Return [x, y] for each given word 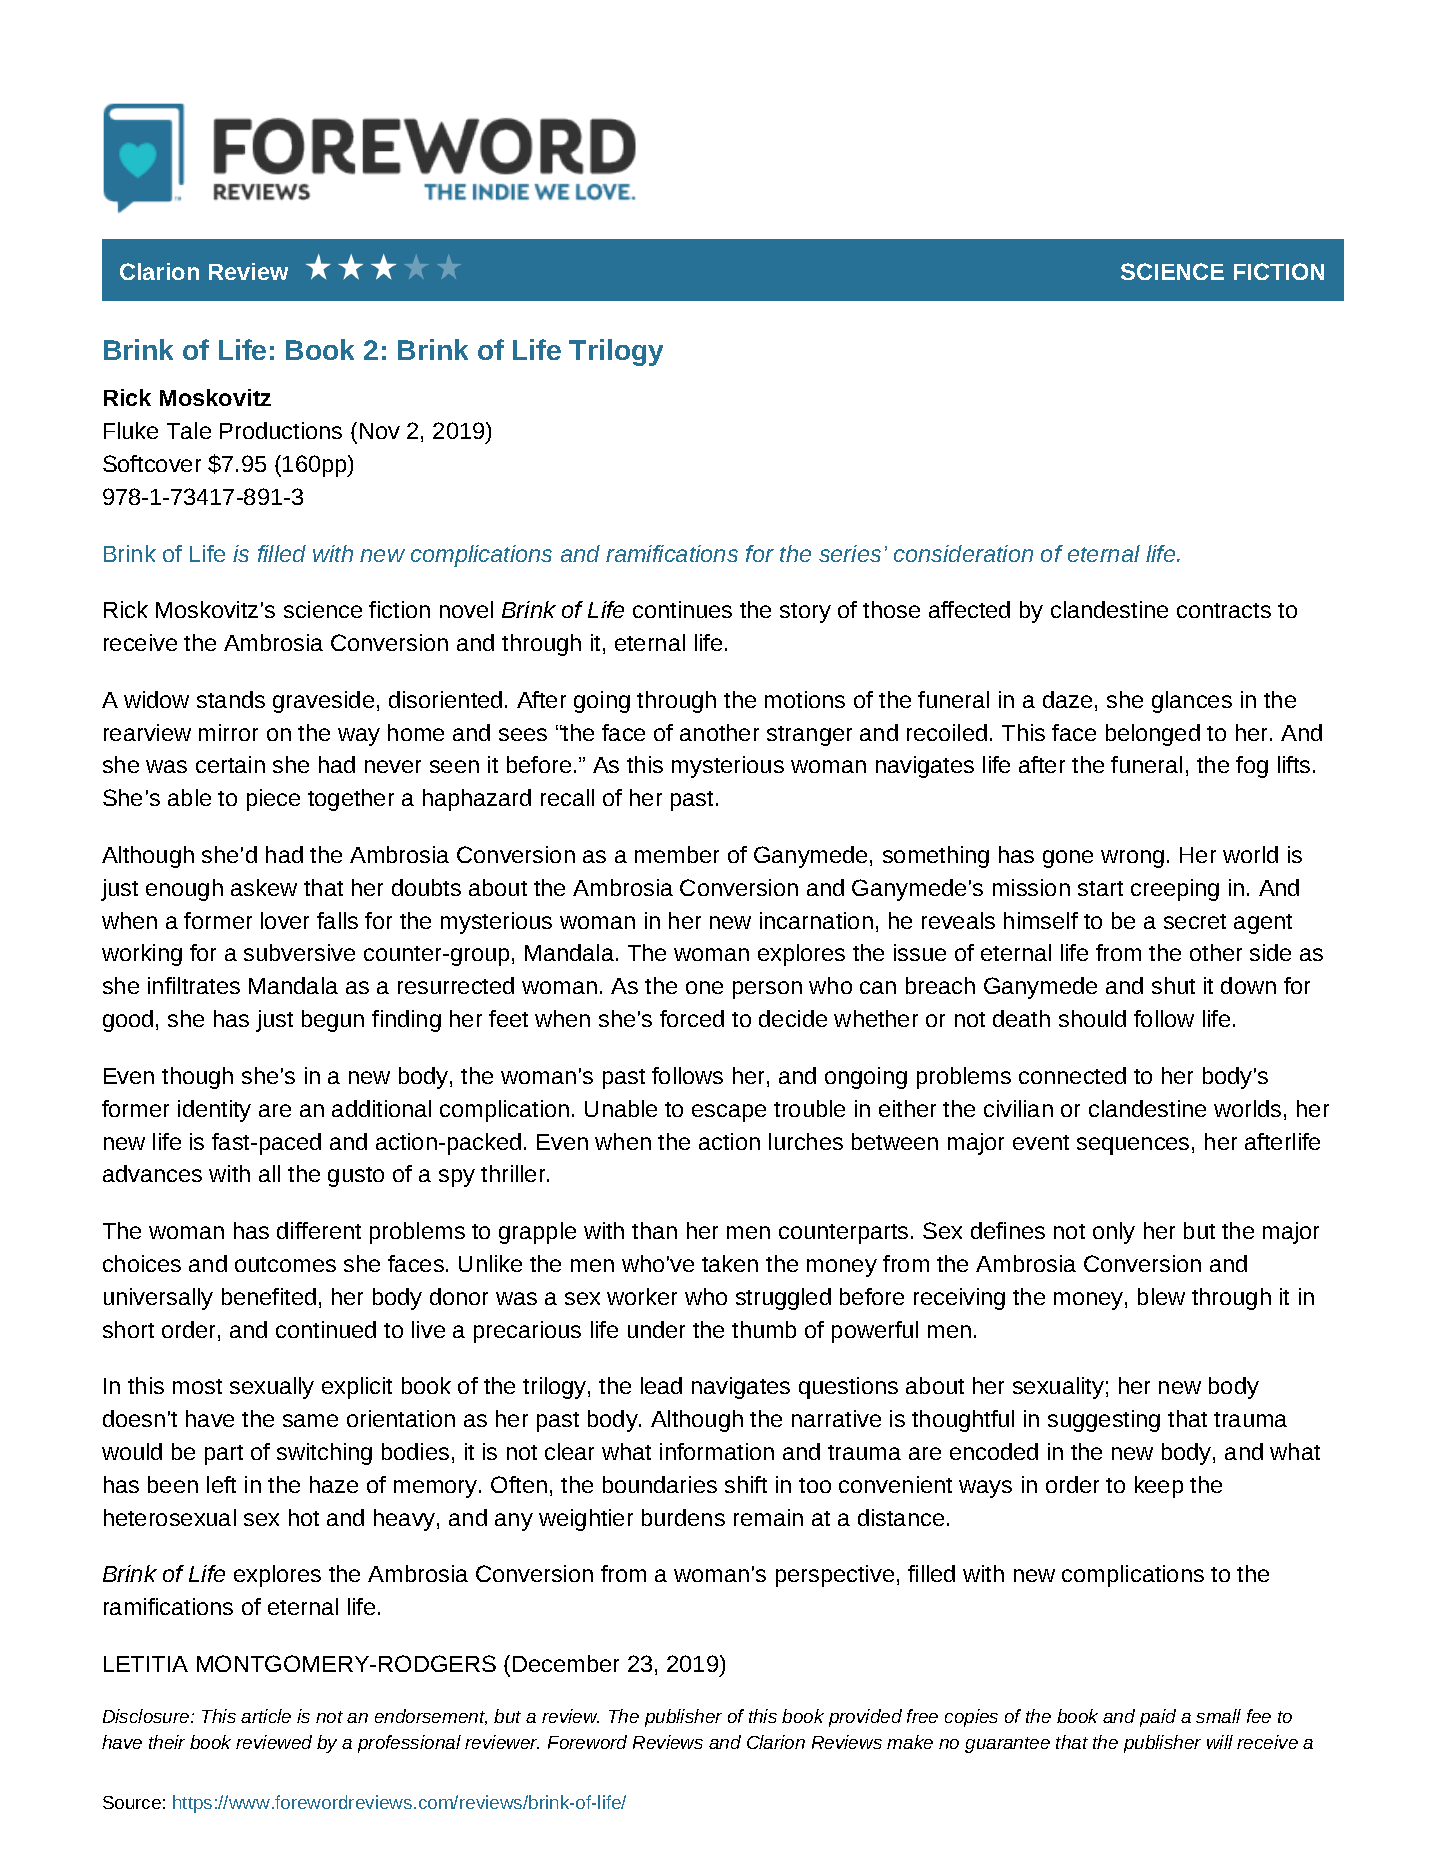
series [850, 553]
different [319, 1230]
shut [1173, 985]
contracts [1224, 610]
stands [231, 699]
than [654, 1230]
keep [1159, 1487]
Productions [281, 430]
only [1114, 1233]
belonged [1153, 735]
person [767, 990]
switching [324, 1454]
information [717, 1451]
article [266, 1716]
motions [805, 699]
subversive [299, 952]
